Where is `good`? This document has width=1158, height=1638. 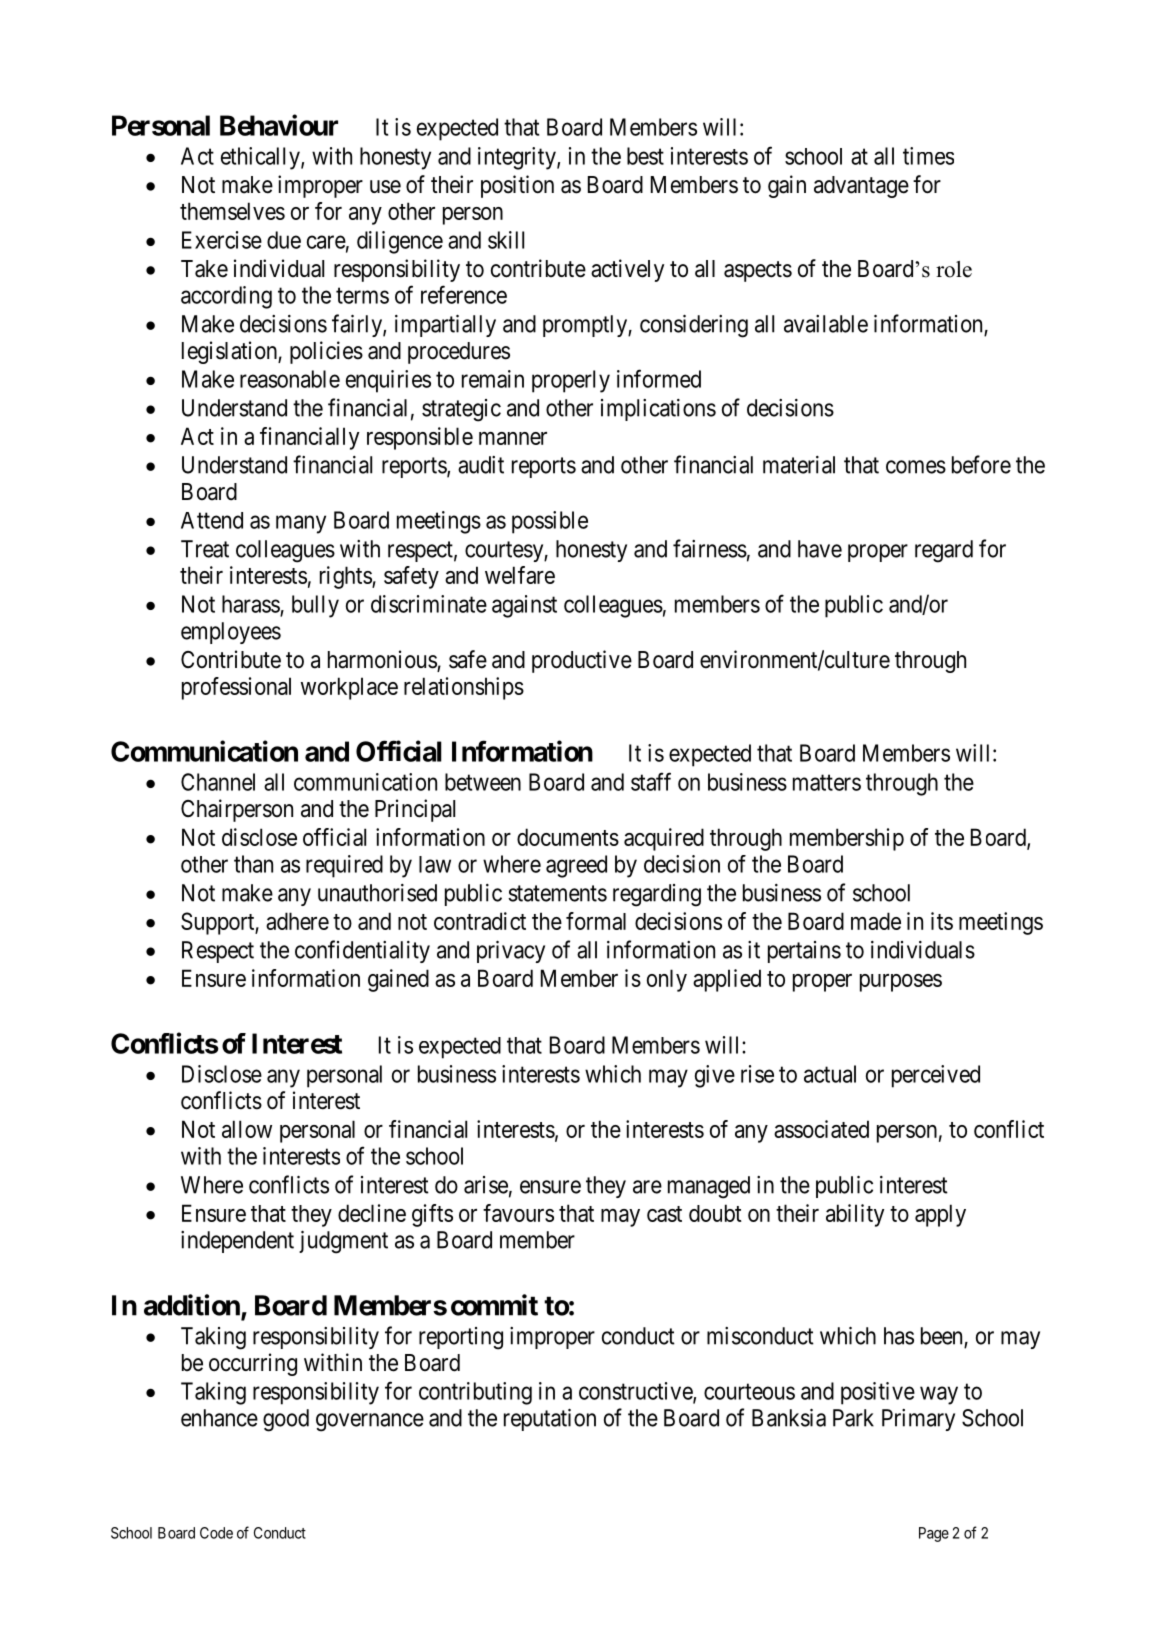 good is located at coordinates (286, 1420).
